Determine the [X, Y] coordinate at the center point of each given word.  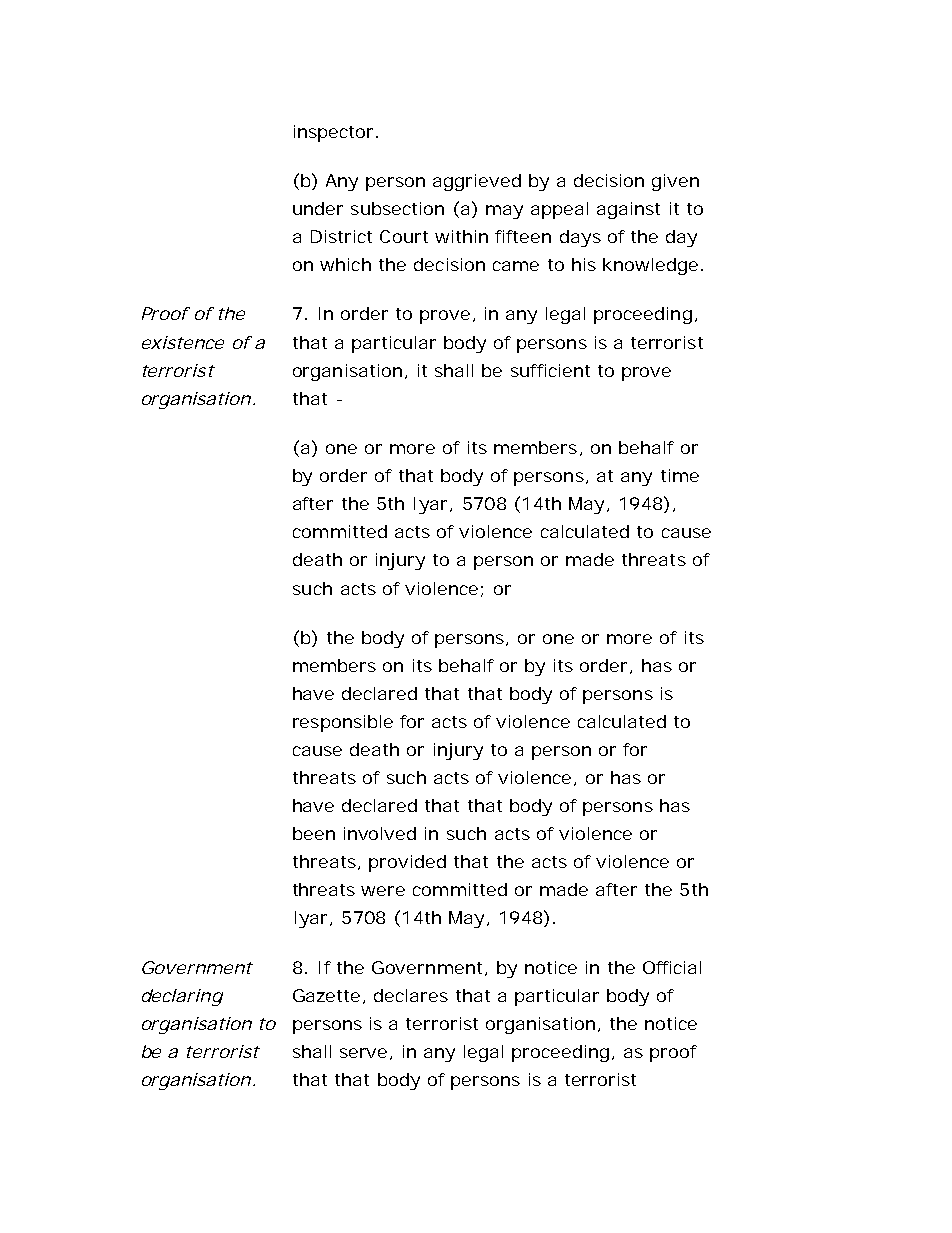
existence [183, 342]
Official [672, 967]
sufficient [550, 370]
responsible [343, 723]
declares [411, 995]
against [628, 210]
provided [407, 863]
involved [380, 833]
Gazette [326, 995]
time [680, 475]
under [318, 208]
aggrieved [477, 182]
